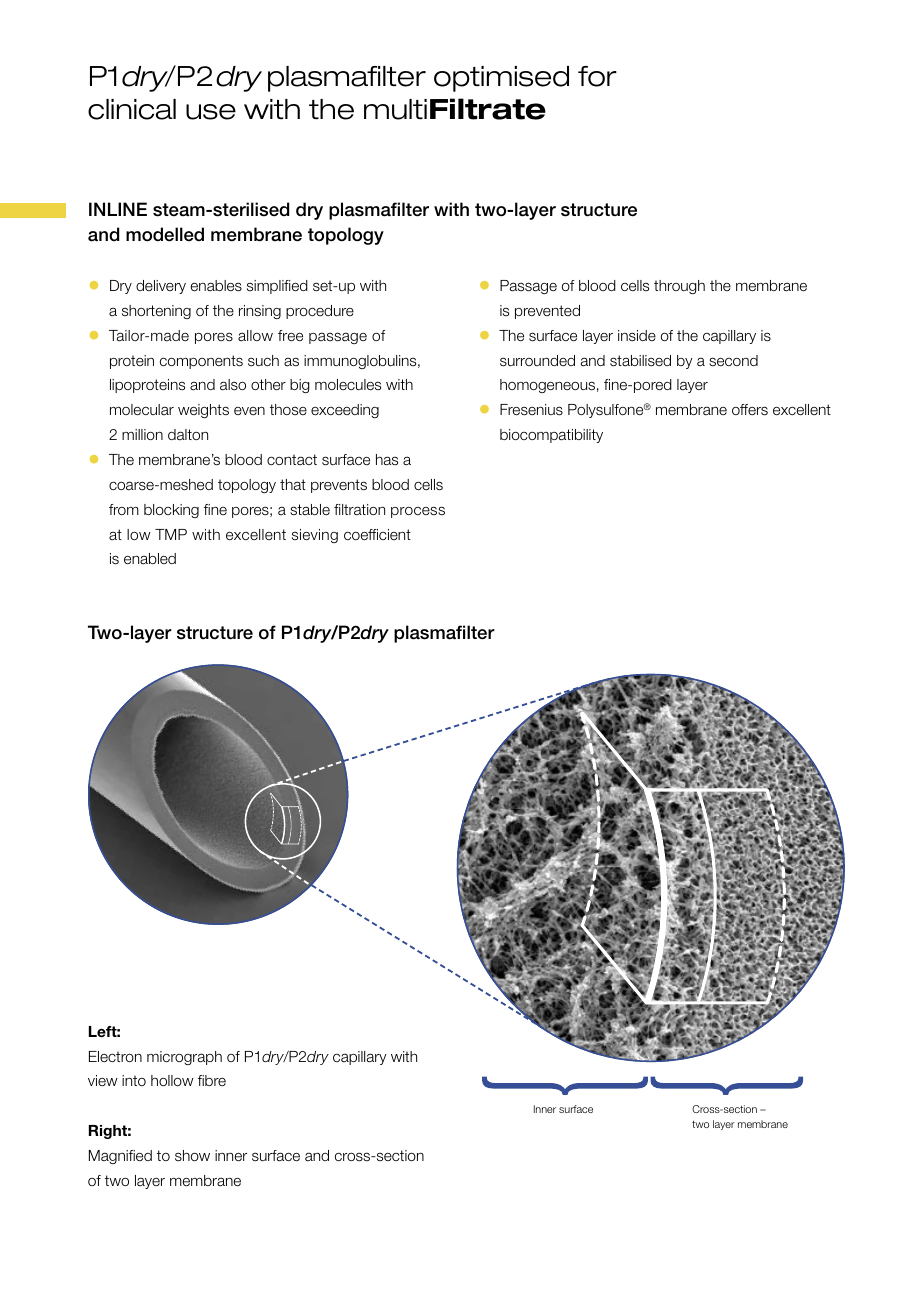  I want to click on show, so click(192, 1156).
